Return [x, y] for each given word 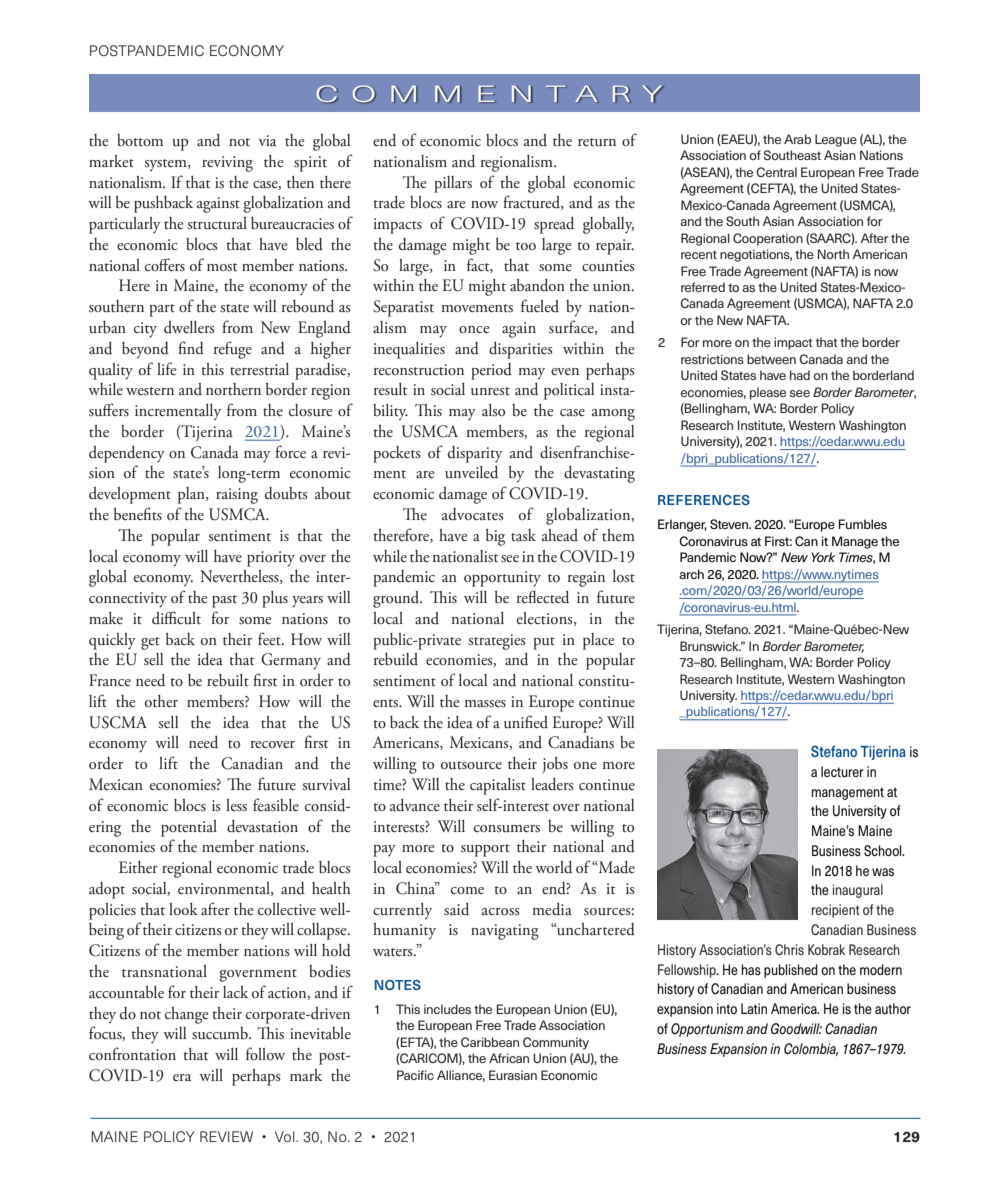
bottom [140, 140]
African [509, 1058]
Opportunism [707, 1030]
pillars [453, 184]
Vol [286, 1136]
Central [777, 172]
